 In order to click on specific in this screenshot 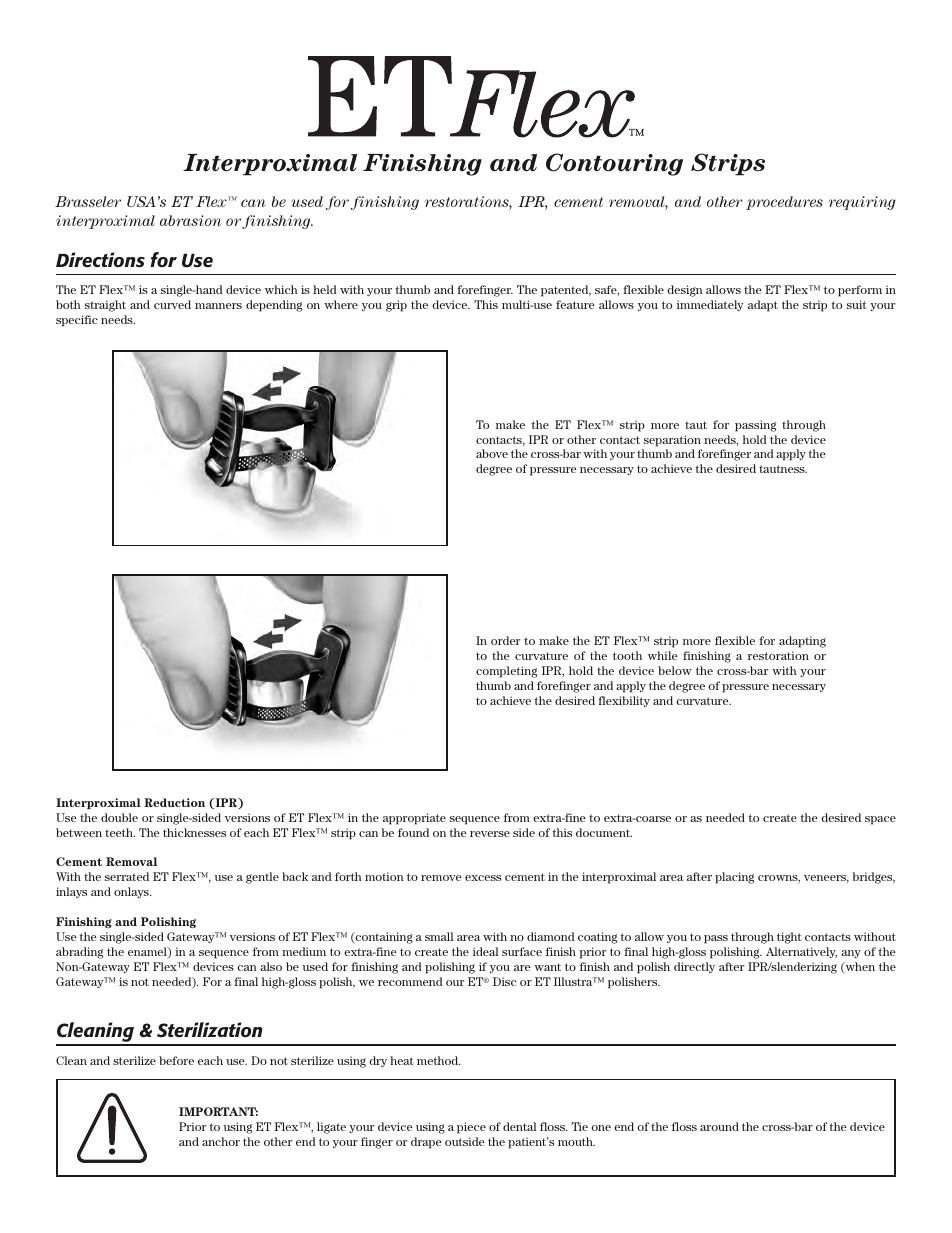, I will do `click(77, 321)`.
